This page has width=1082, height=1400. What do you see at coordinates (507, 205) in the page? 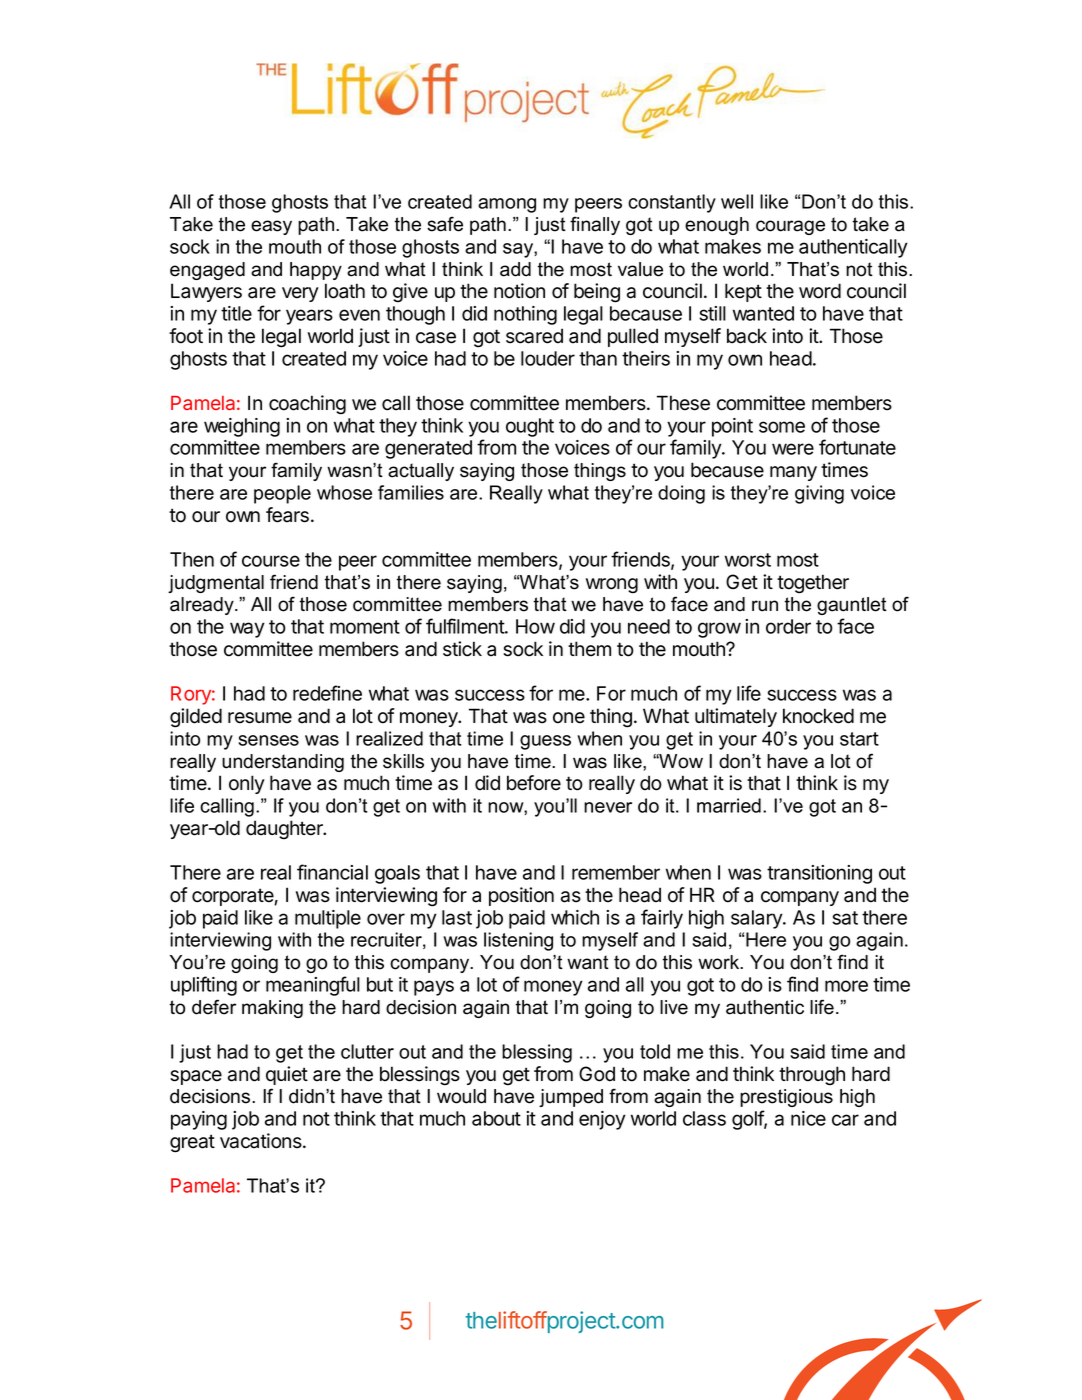
I see `among` at bounding box center [507, 205].
